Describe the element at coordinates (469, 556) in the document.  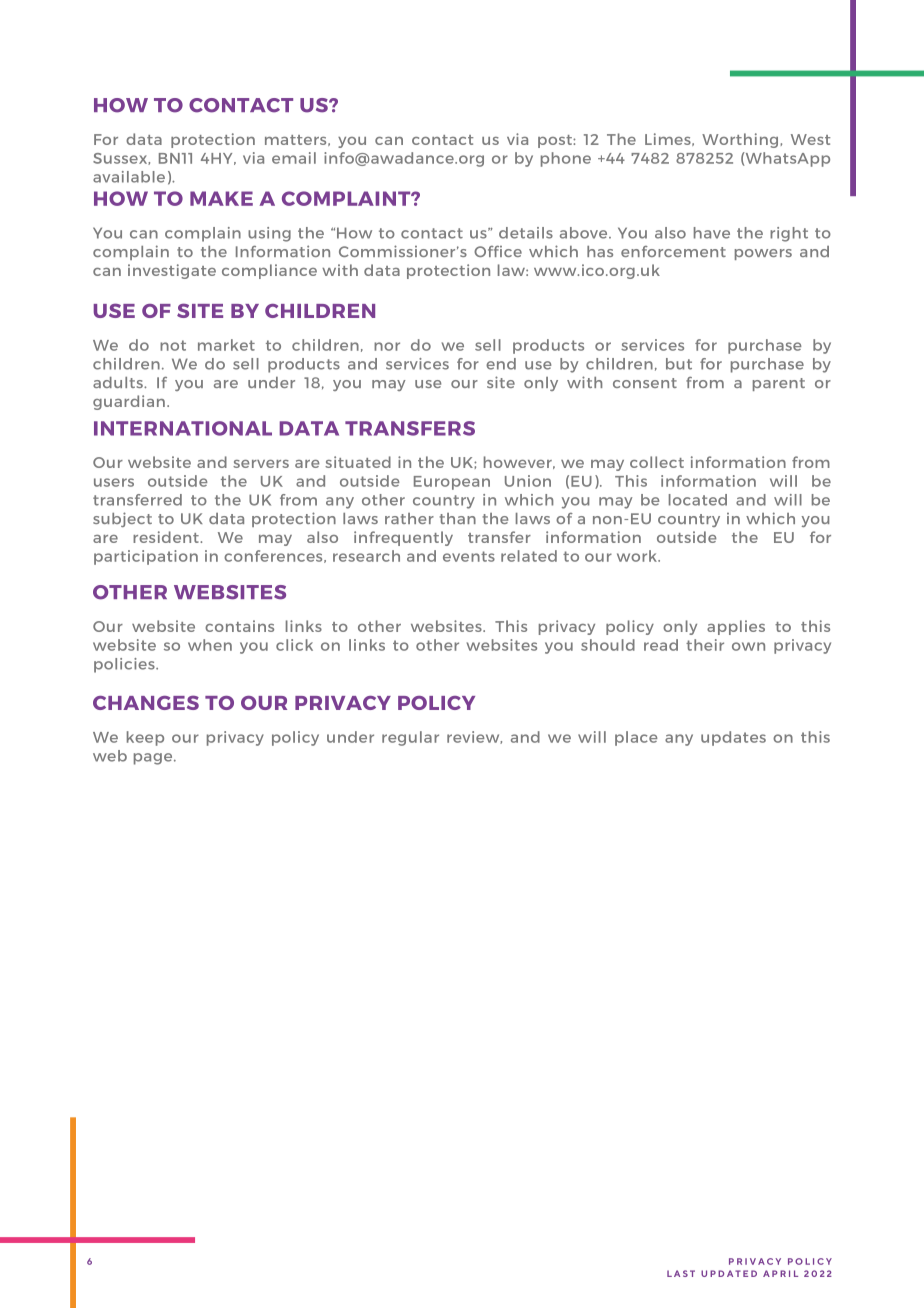
I see `events` at that location.
